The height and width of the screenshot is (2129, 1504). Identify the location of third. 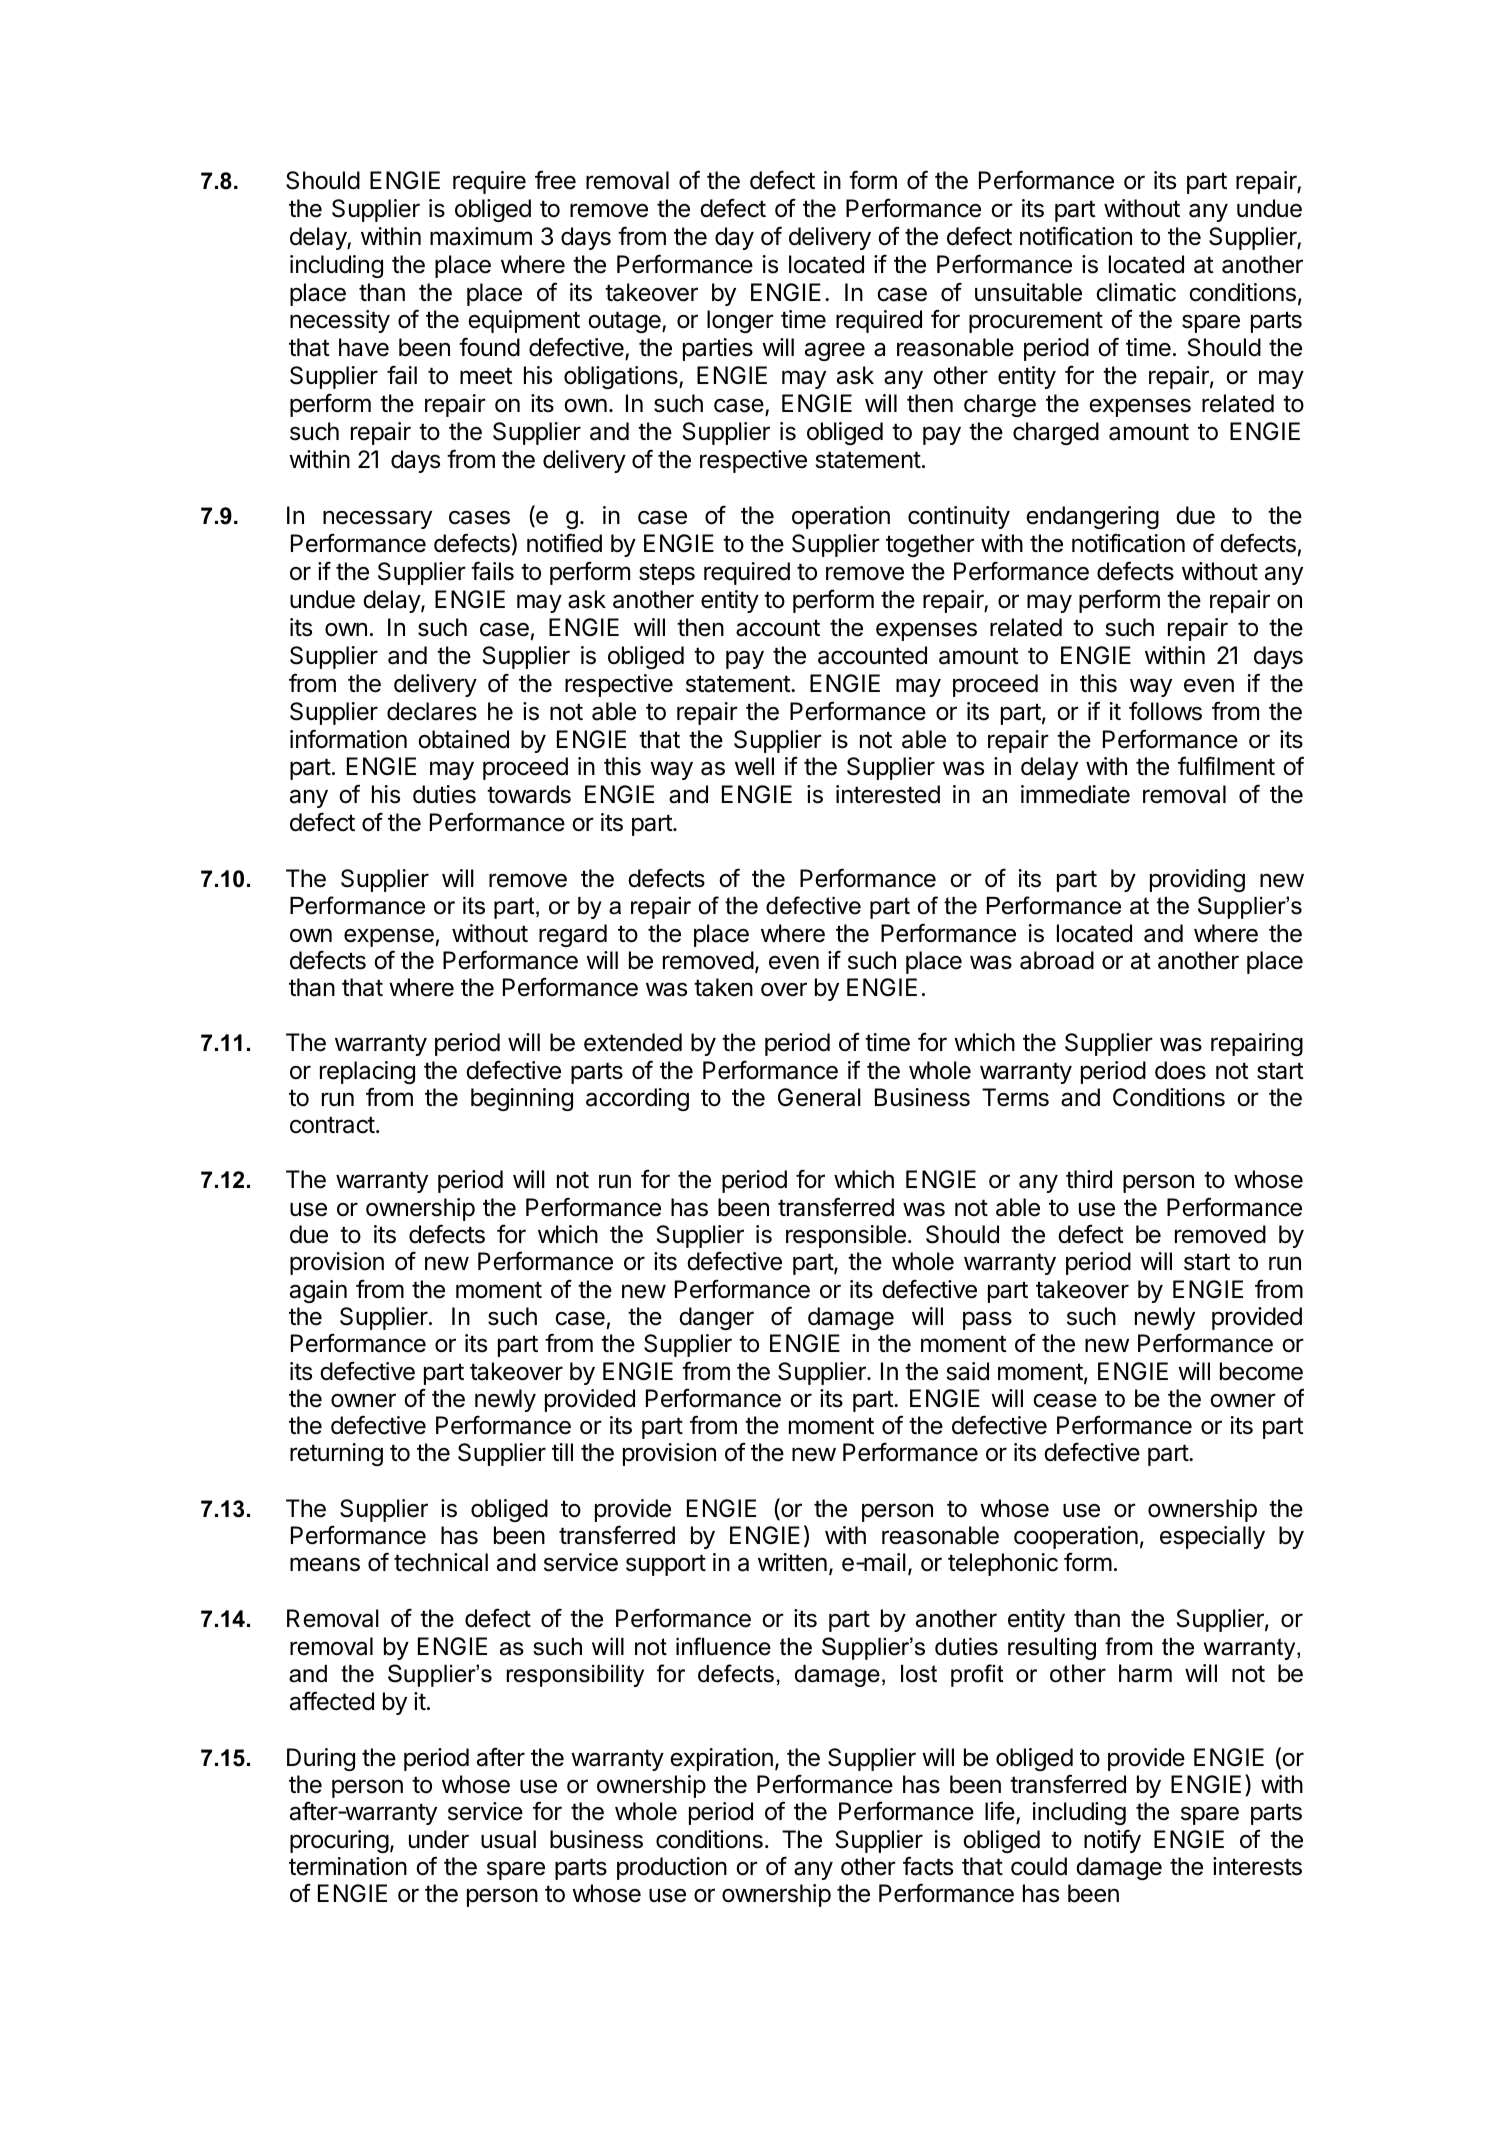
(1089, 1179).
